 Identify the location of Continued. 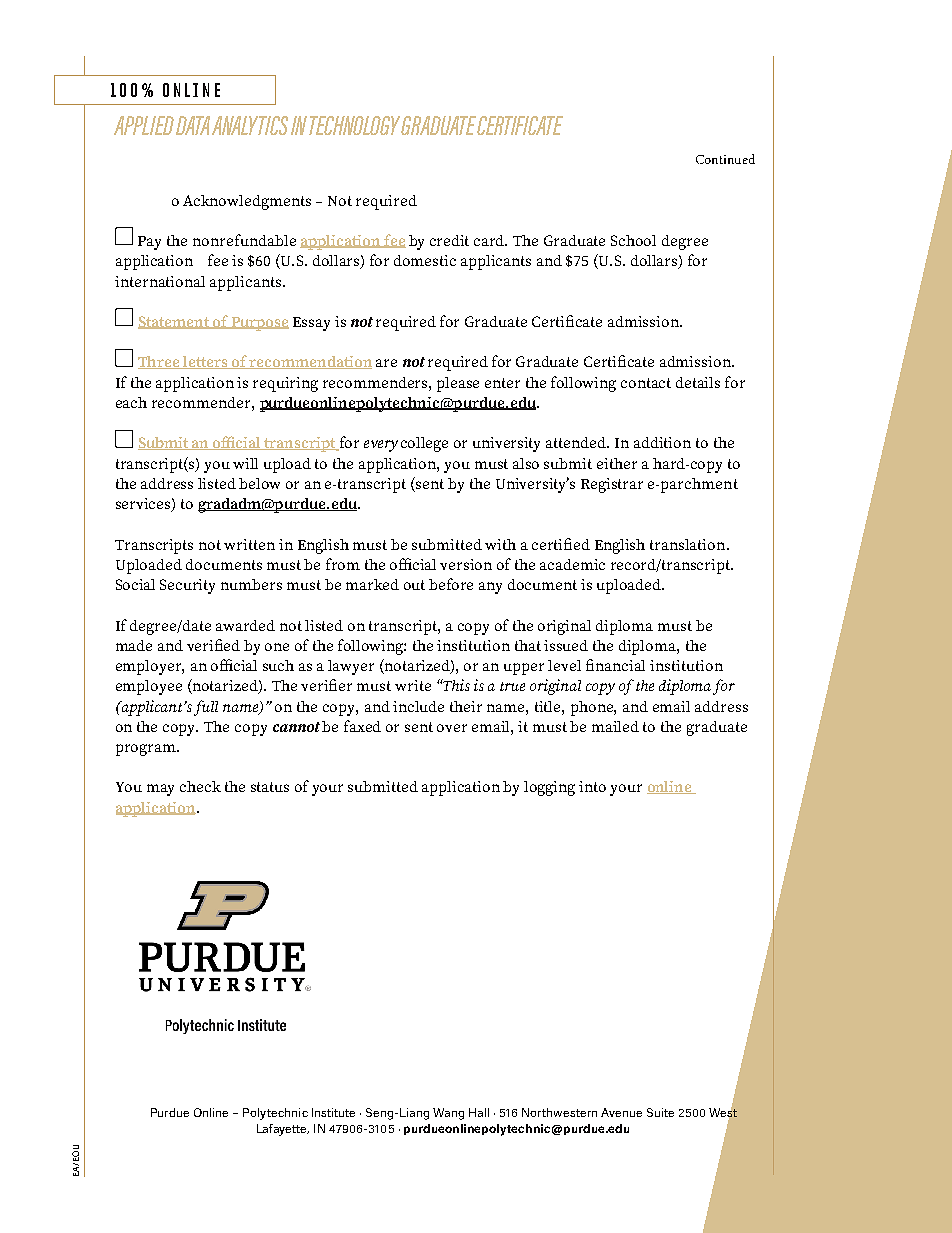
(725, 159).
